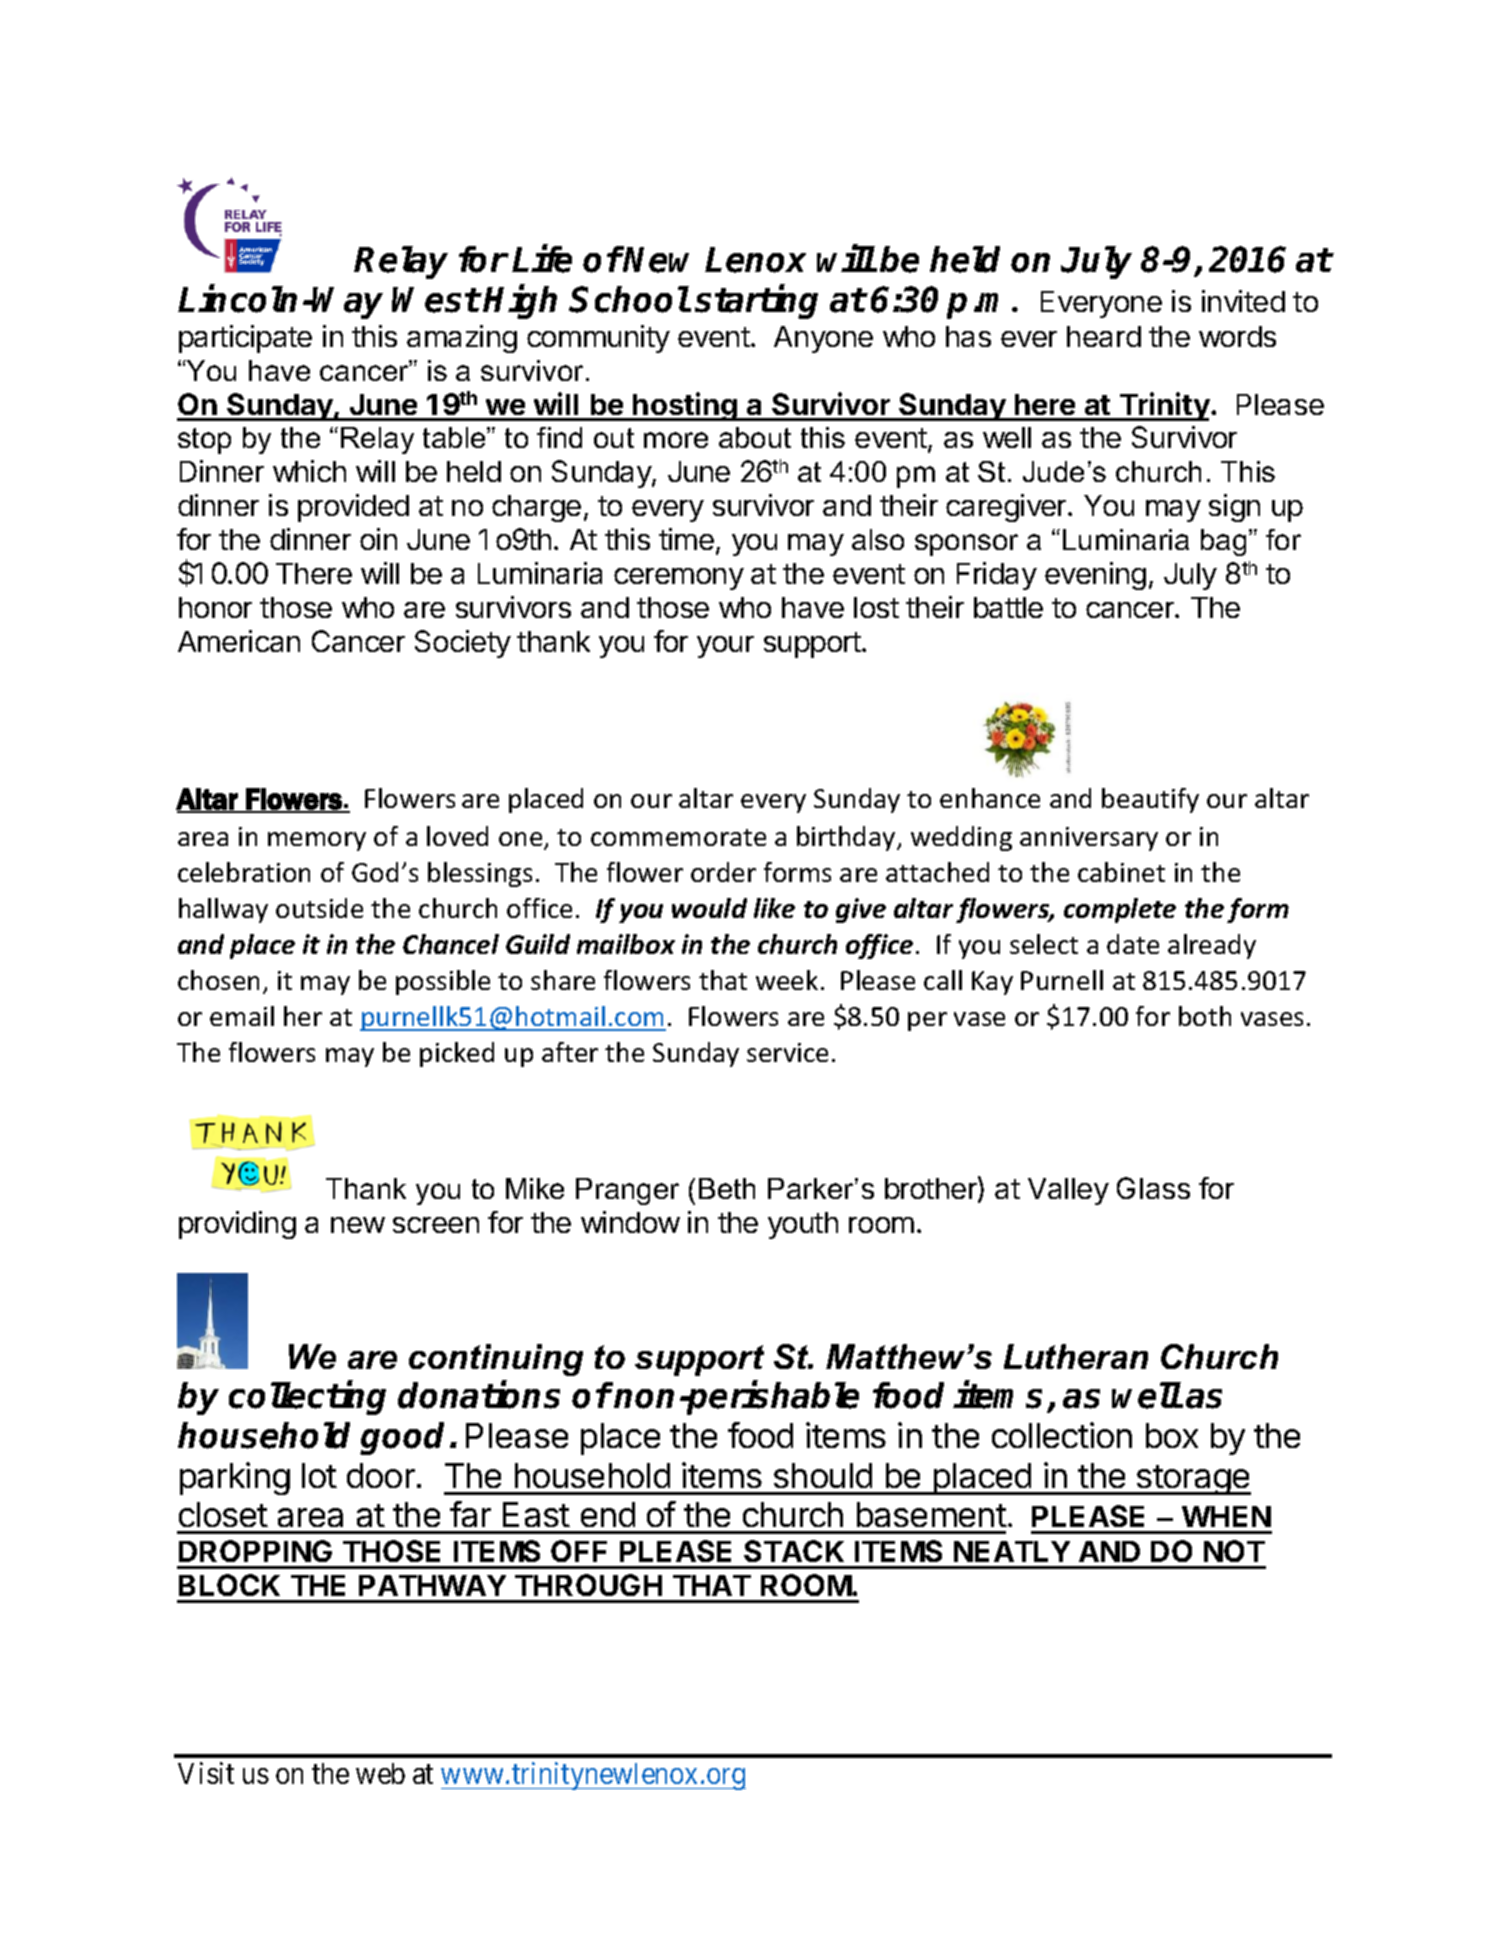  I want to click on starting, so click(756, 302).
